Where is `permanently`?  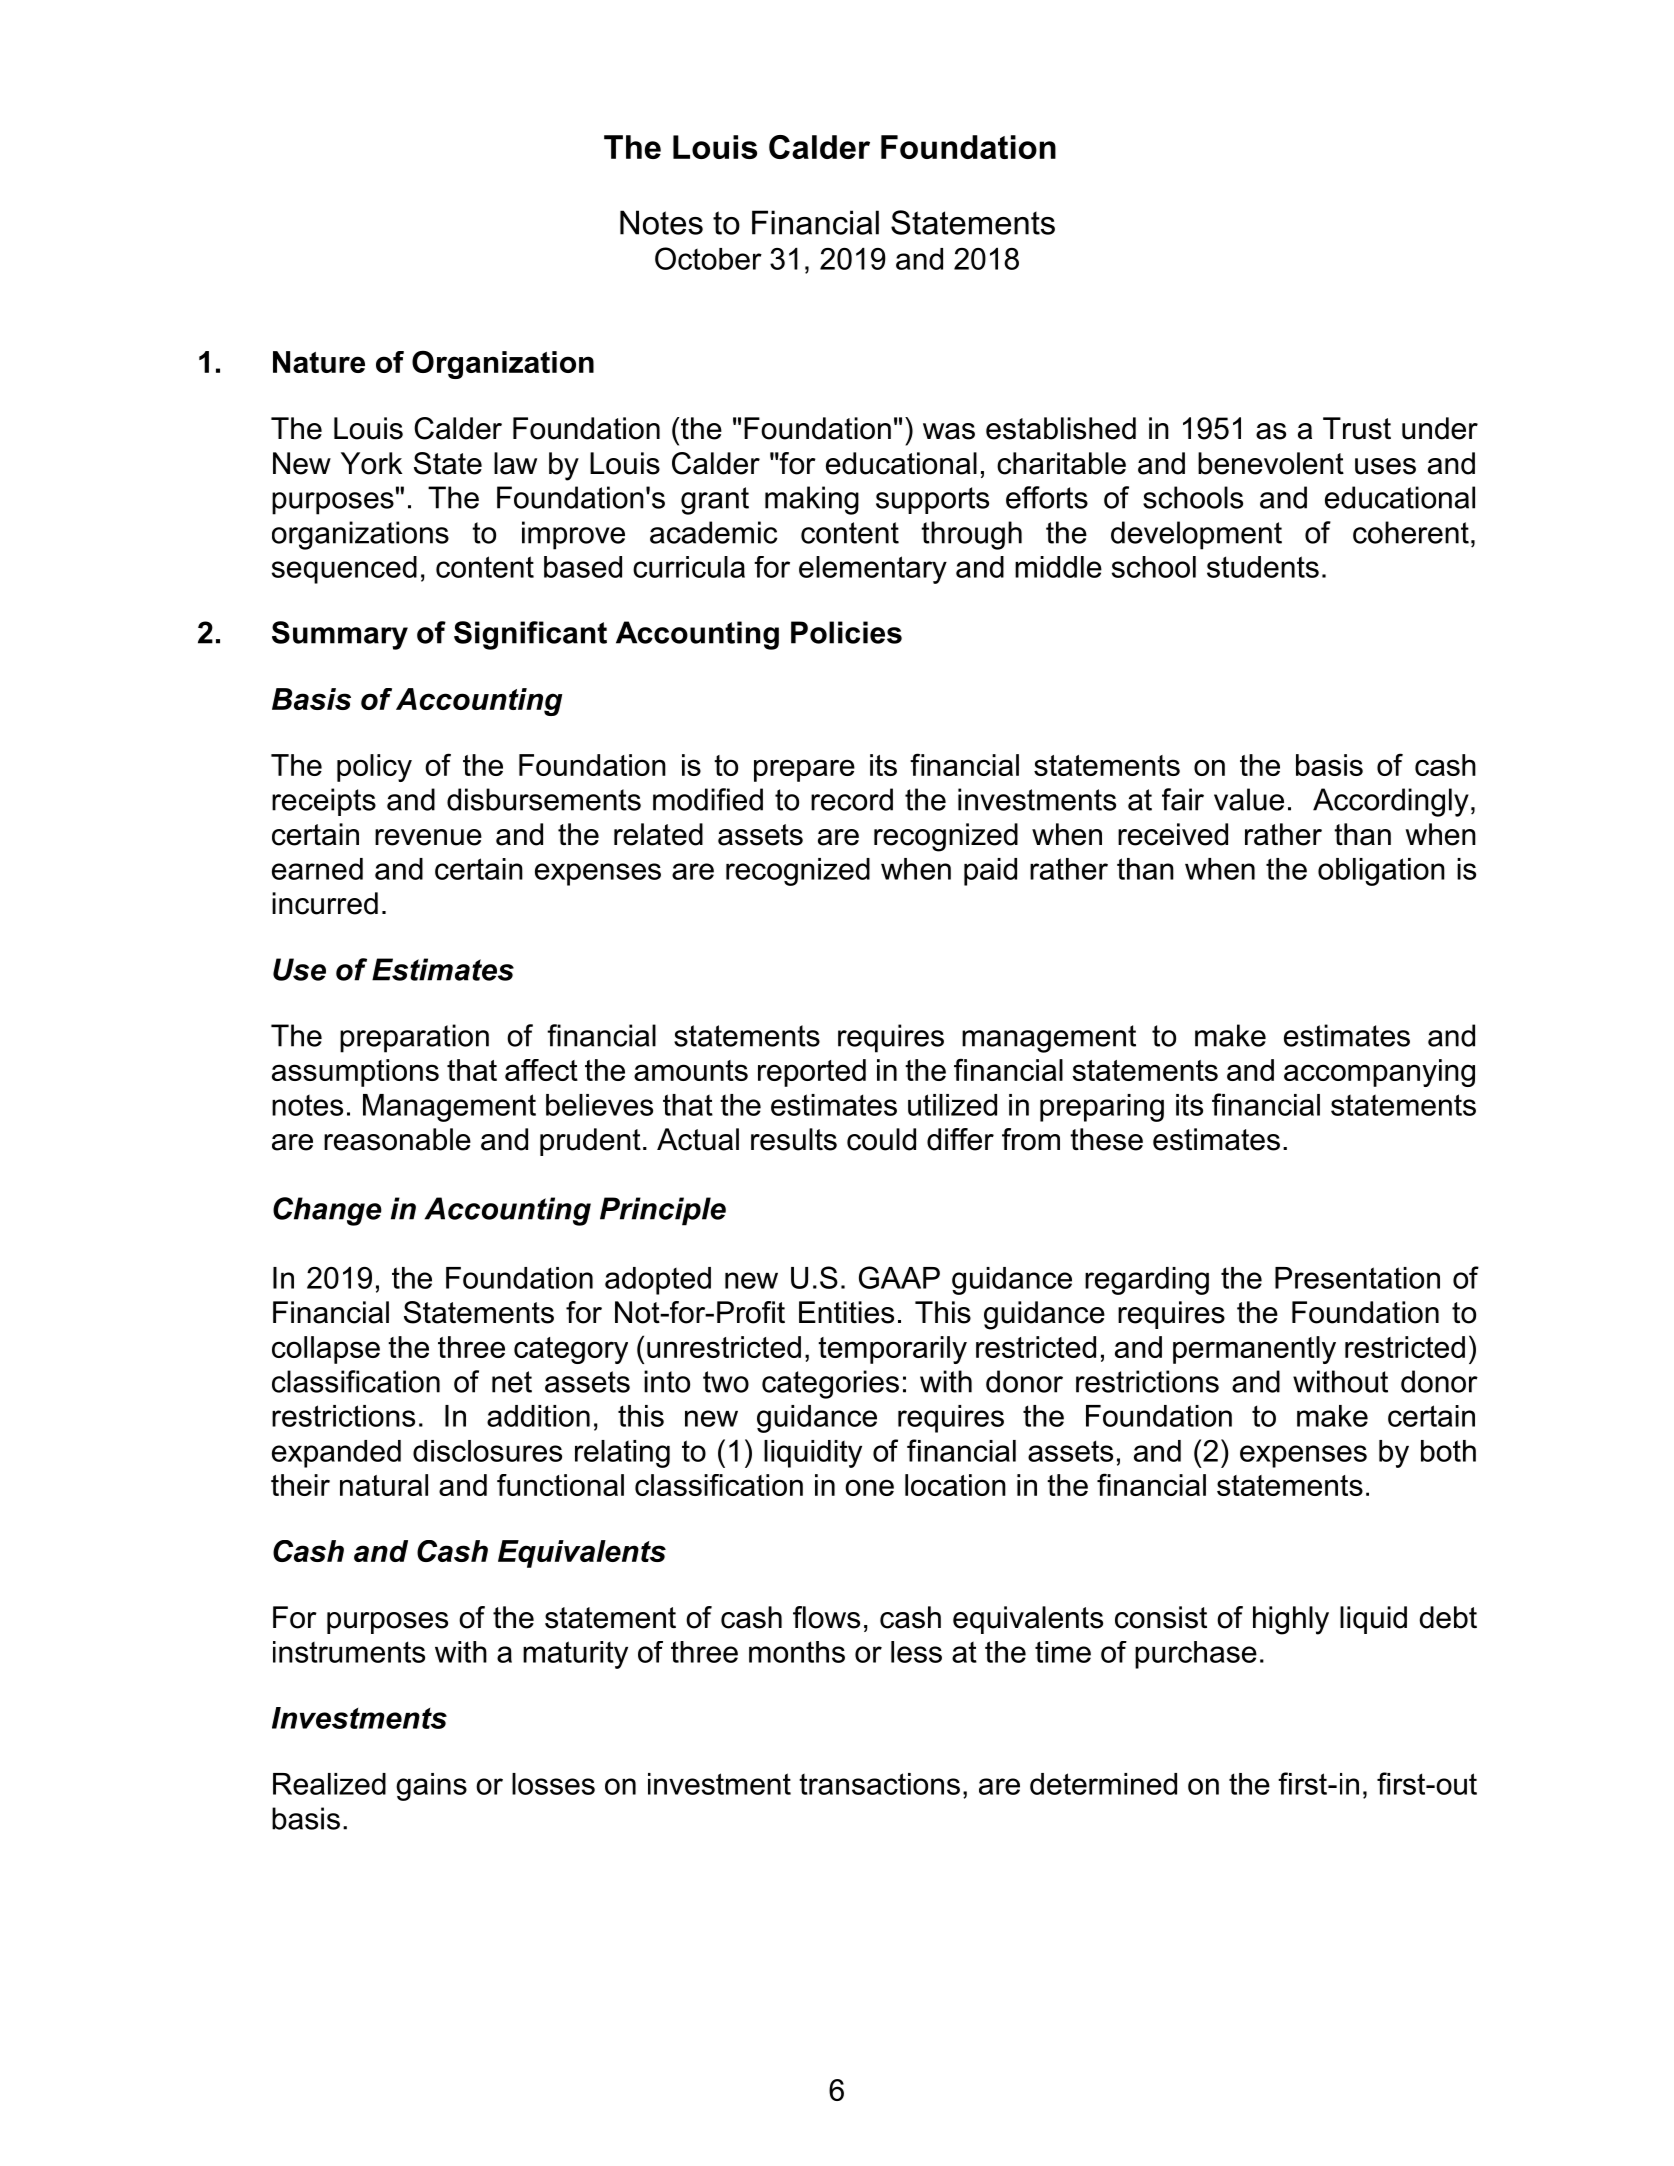
permanently is located at coordinates (1254, 1350).
